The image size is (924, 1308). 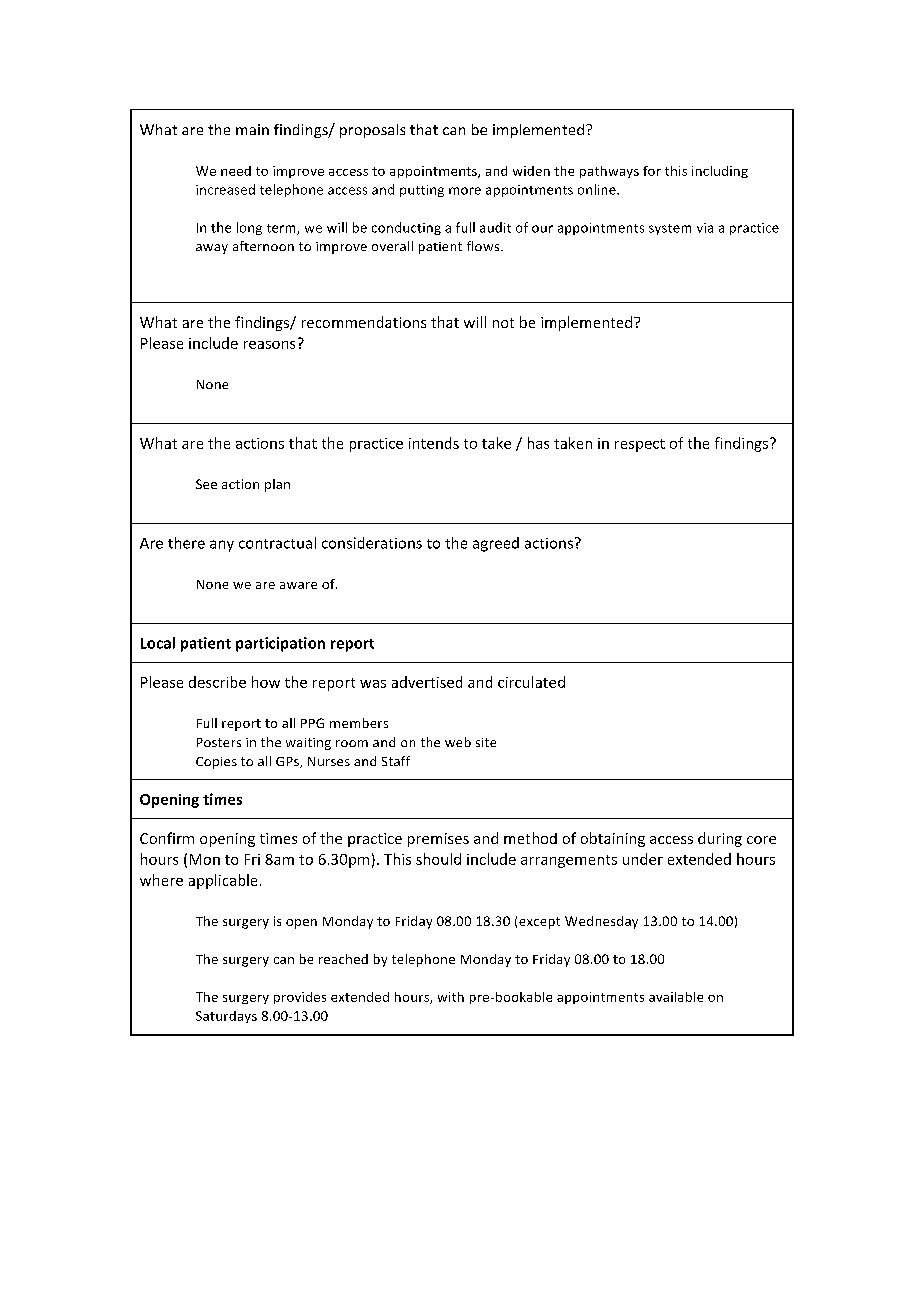 What do you see at coordinates (465, 191) in the screenshot?
I see `more` at bounding box center [465, 191].
